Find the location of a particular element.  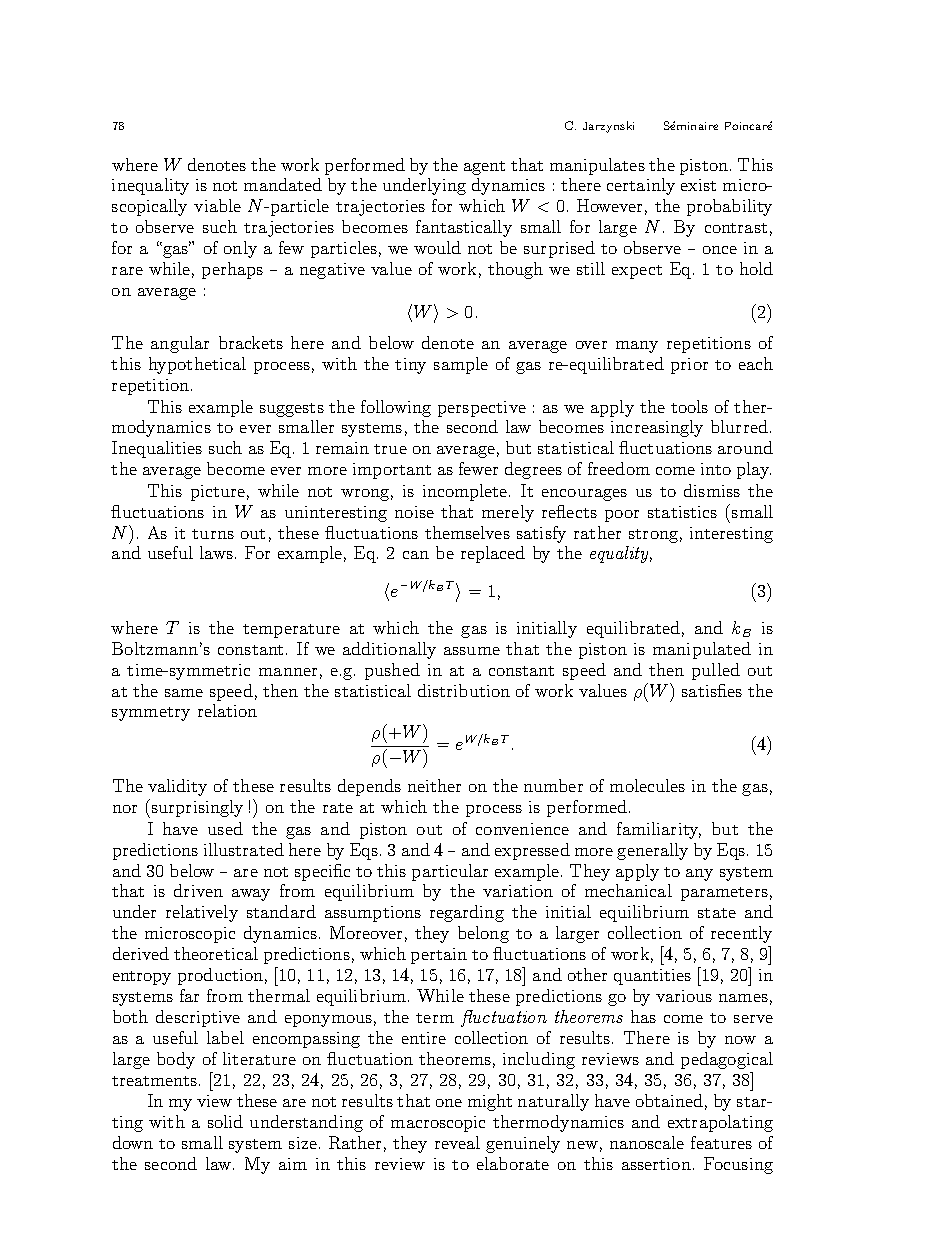

incomplete is located at coordinates (466, 492).
